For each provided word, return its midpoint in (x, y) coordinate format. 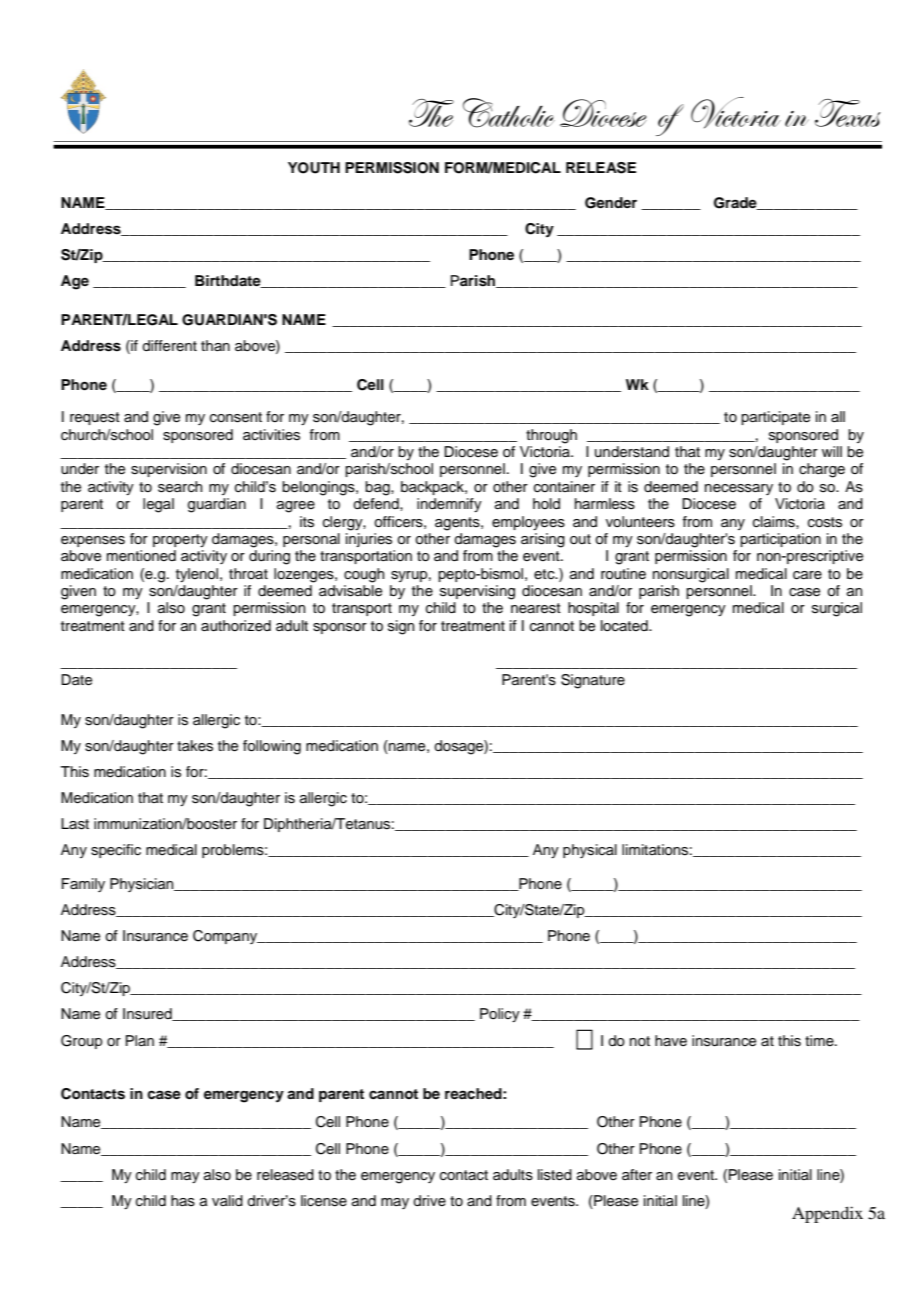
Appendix (827, 1214)
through (551, 436)
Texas (847, 113)
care (807, 575)
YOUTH (314, 168)
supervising (477, 592)
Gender (611, 203)
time (820, 1041)
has (183, 1201)
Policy (500, 1015)
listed (555, 1175)
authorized (236, 626)
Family (83, 885)
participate (775, 418)
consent (236, 417)
